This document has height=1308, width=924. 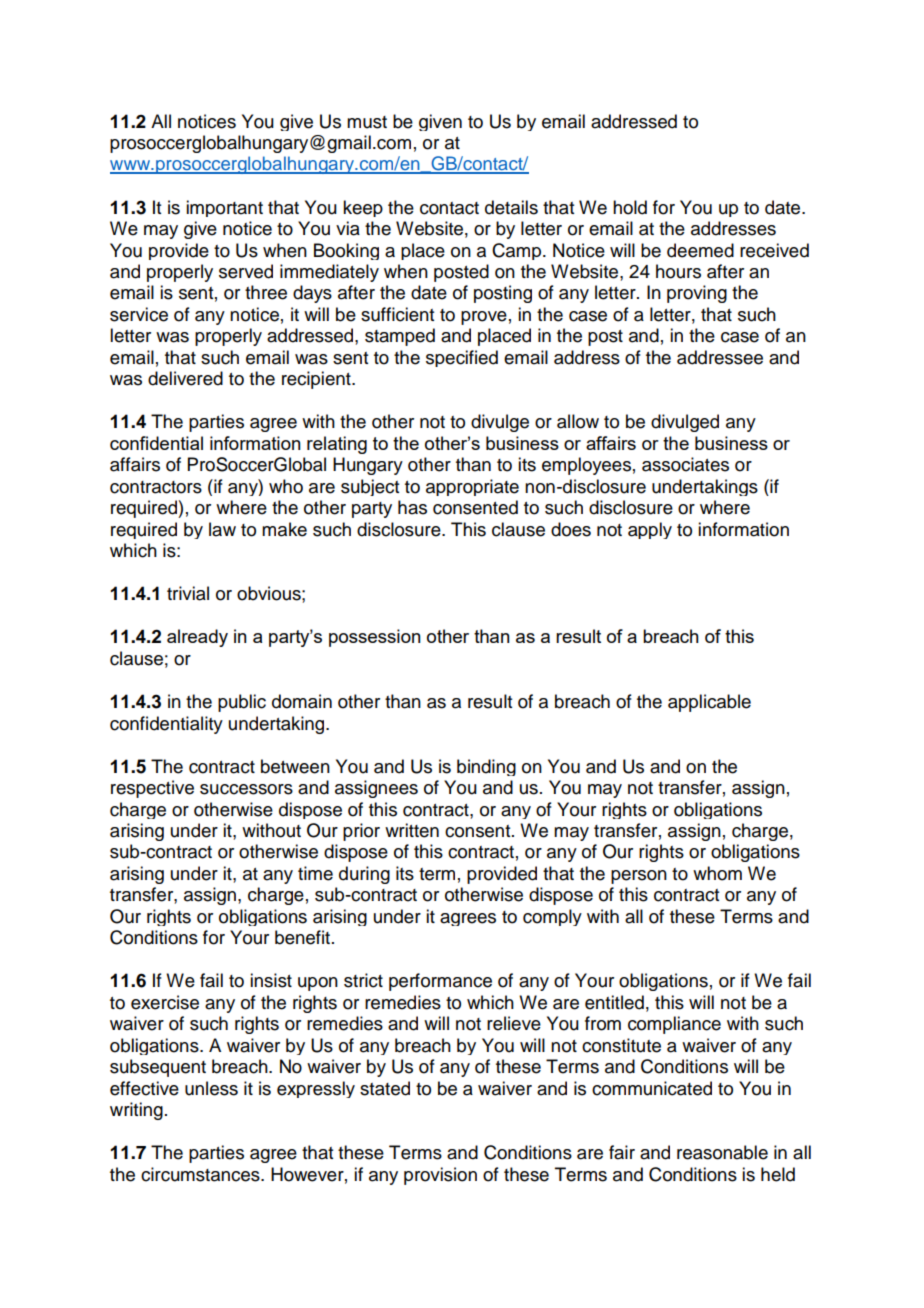 I want to click on appropriate, so click(x=472, y=487).
